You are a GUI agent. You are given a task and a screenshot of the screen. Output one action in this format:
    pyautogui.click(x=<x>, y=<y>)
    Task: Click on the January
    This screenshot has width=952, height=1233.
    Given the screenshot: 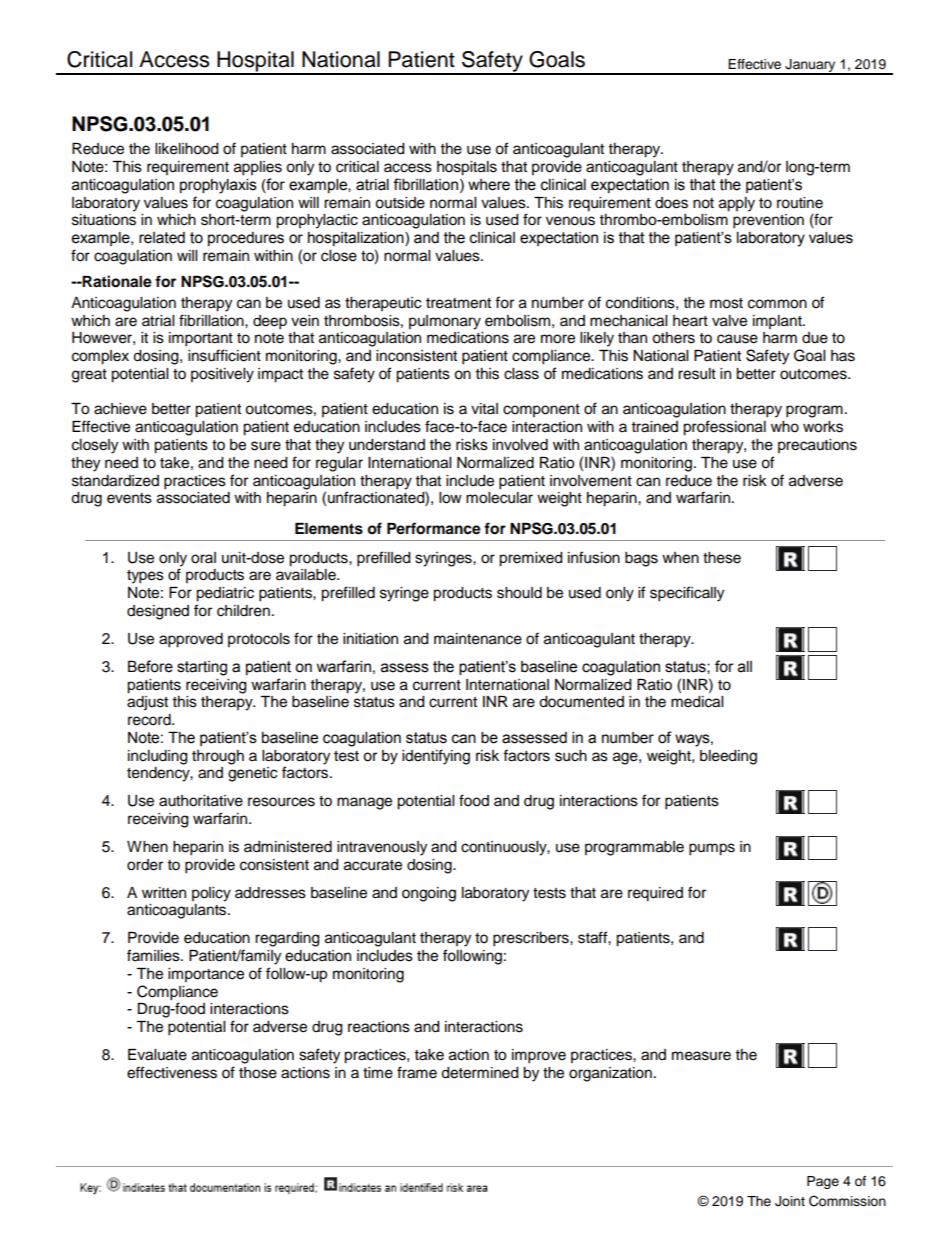 What is the action you would take?
    pyautogui.click(x=810, y=66)
